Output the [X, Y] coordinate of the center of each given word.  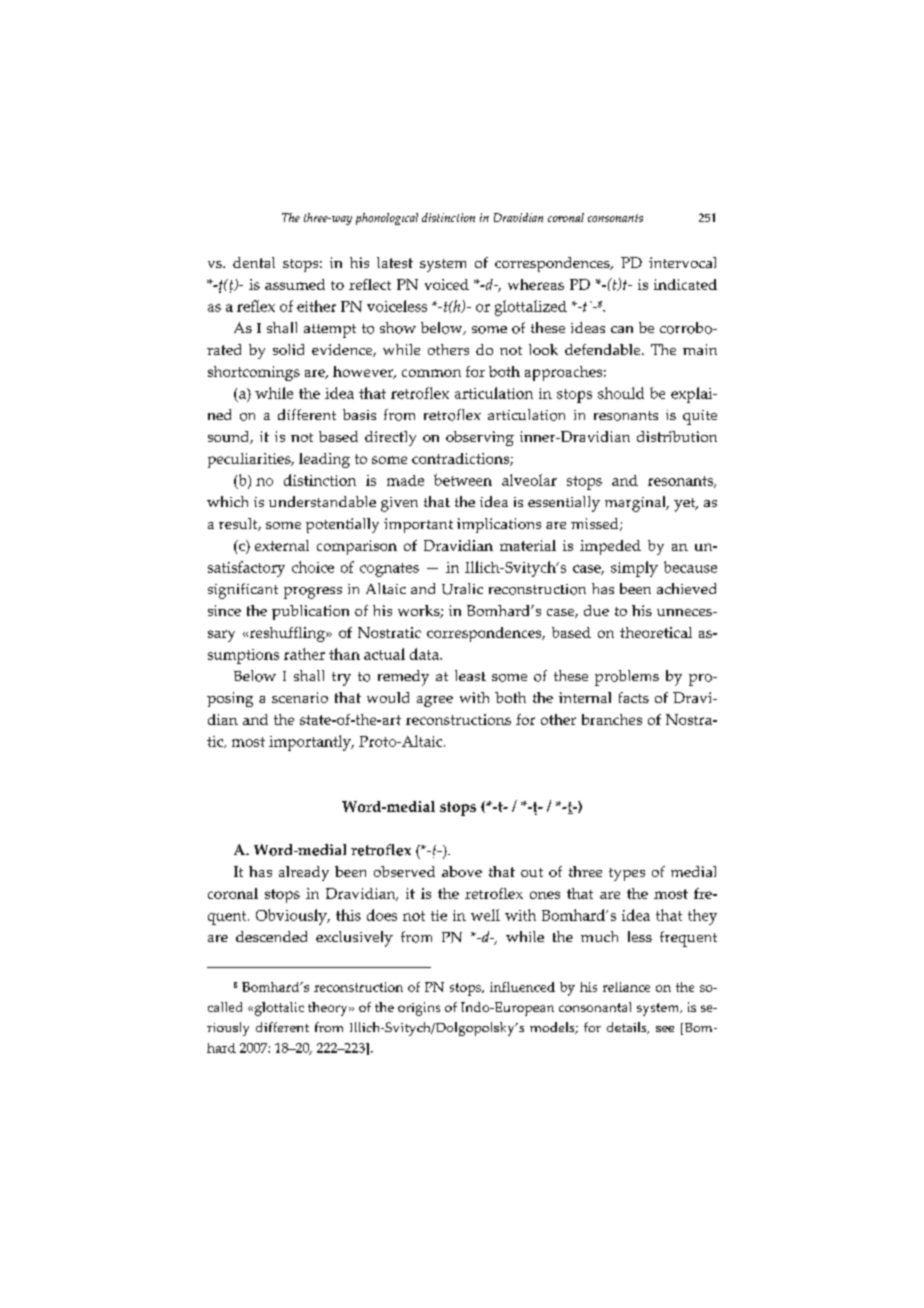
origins [419, 1009]
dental [254, 262]
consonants [615, 218]
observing [480, 438]
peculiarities [250, 460]
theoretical [656, 632]
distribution [677, 436]
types [627, 874]
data [425, 654]
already [304, 873]
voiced [447, 284]
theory [329, 1009]
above [462, 871]
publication [310, 612]
